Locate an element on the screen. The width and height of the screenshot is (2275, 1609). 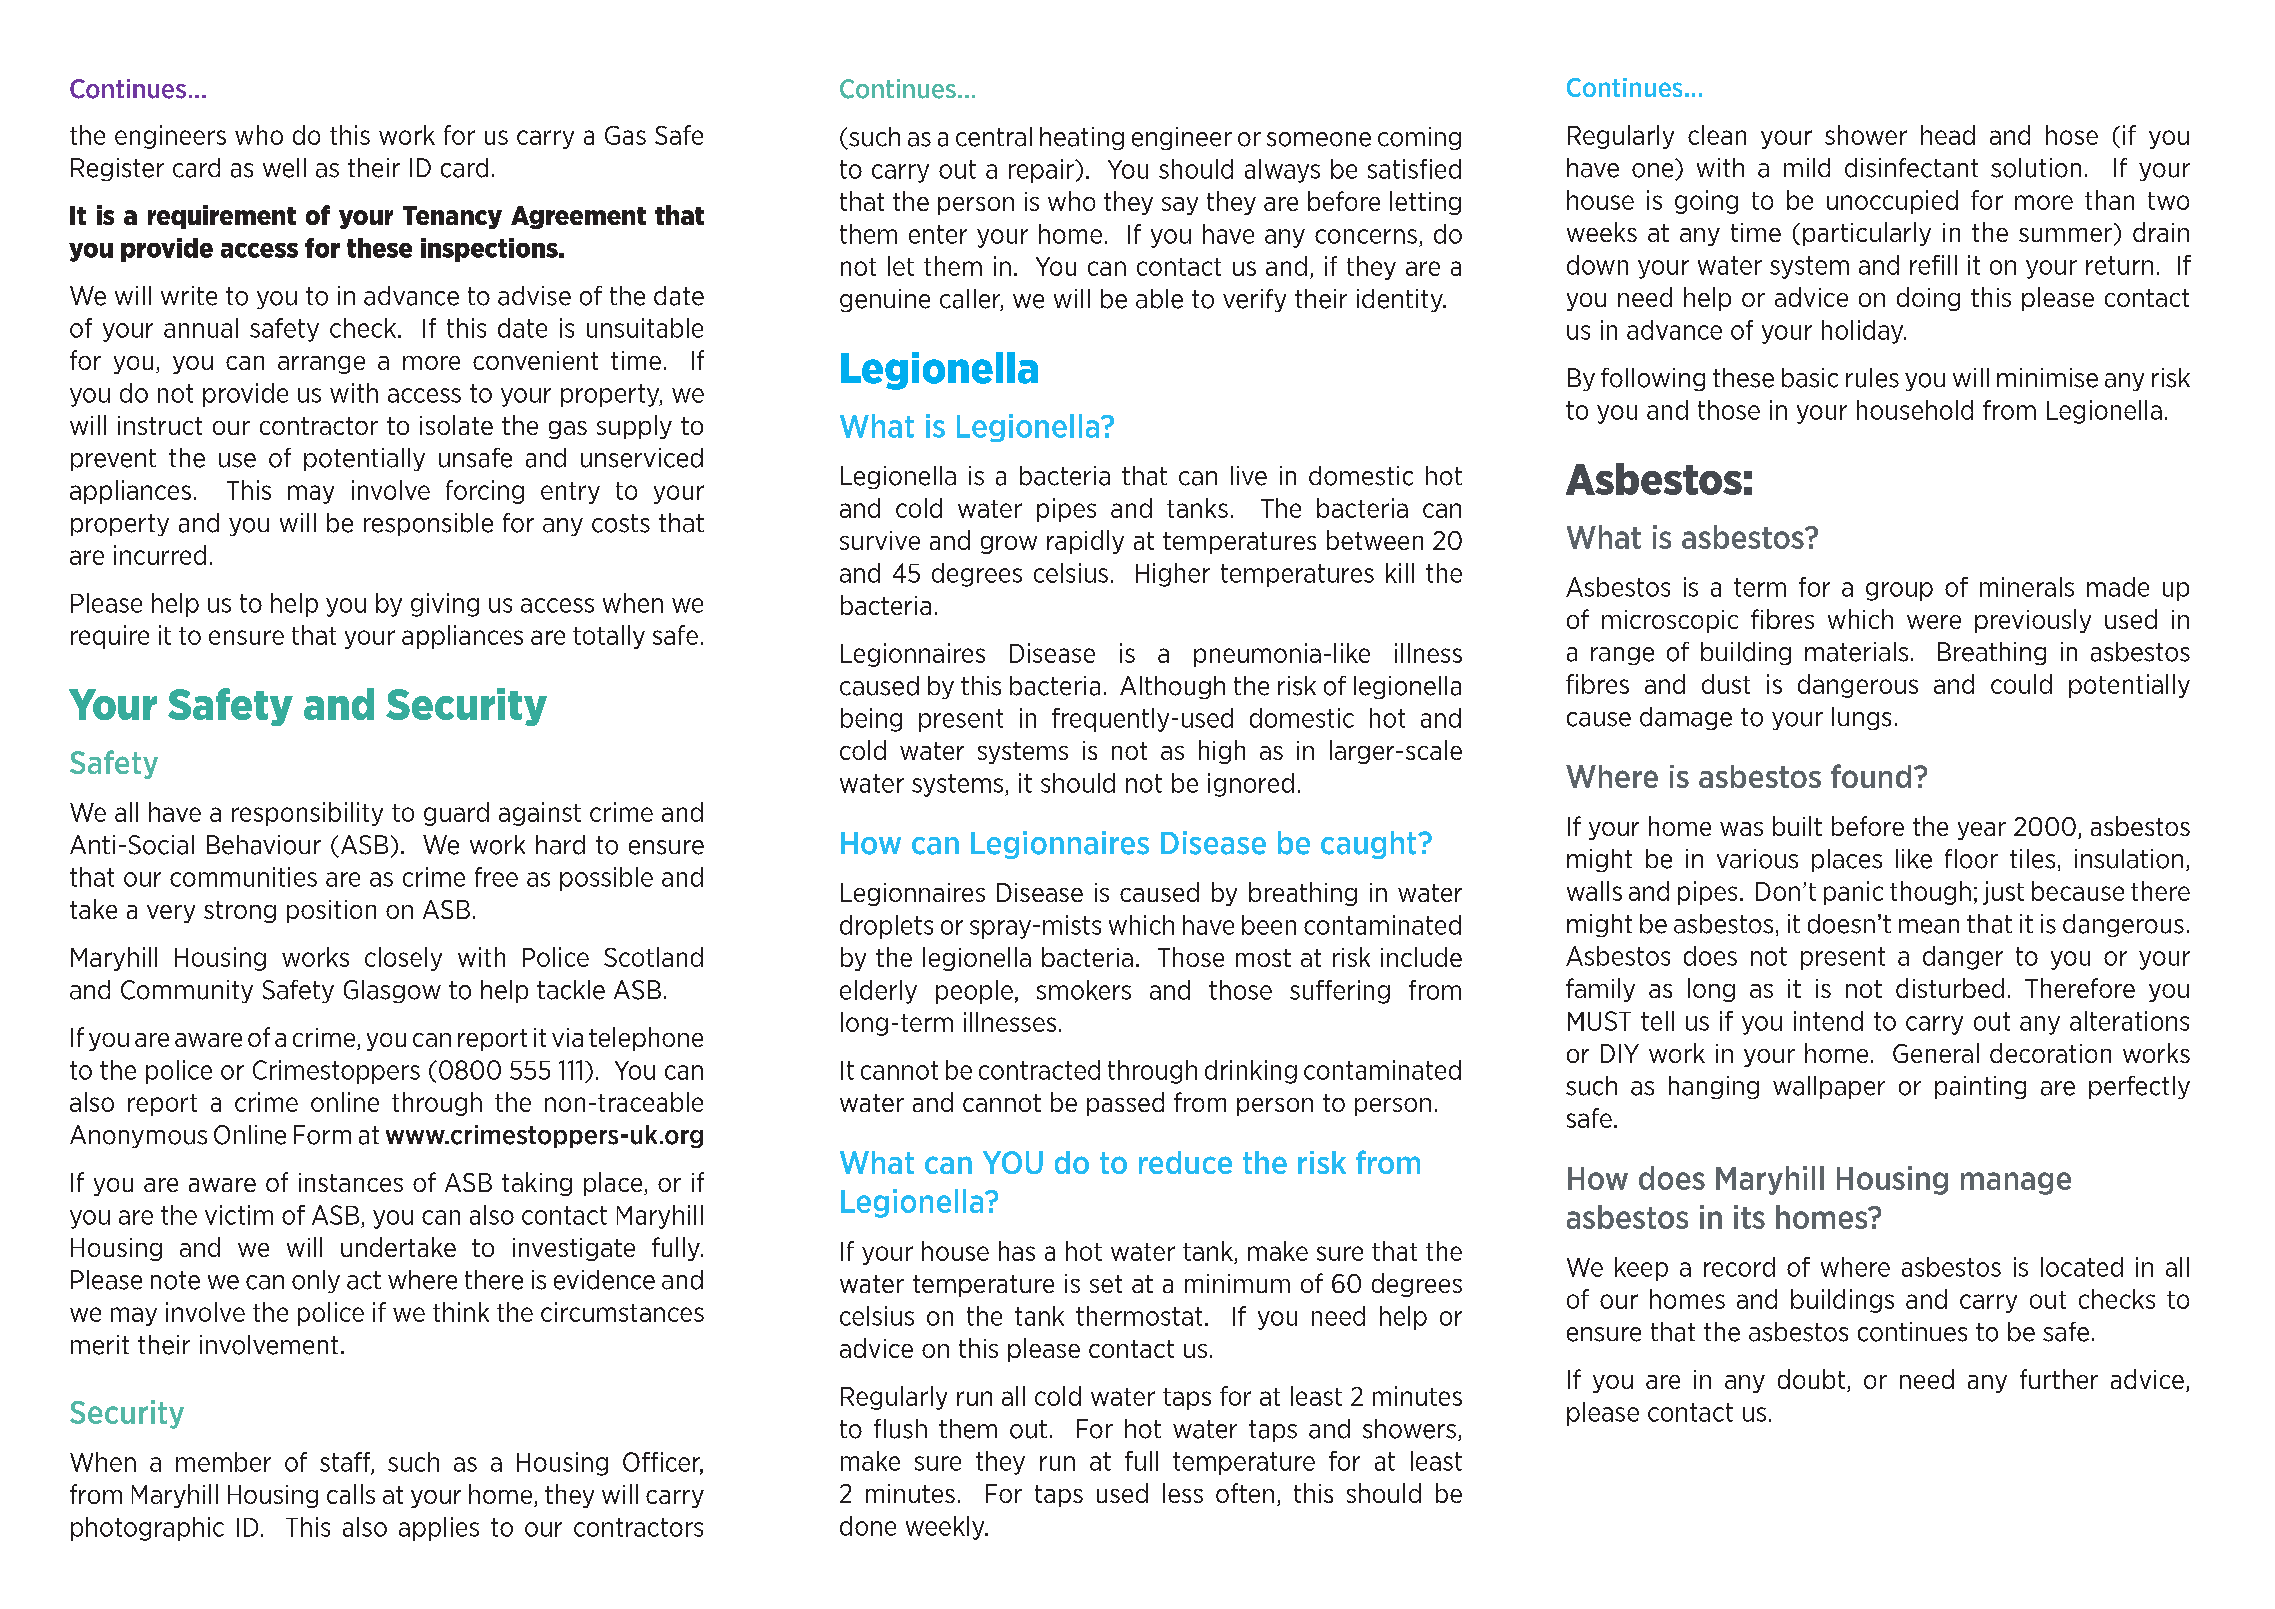
responsibility is located at coordinates (307, 814).
